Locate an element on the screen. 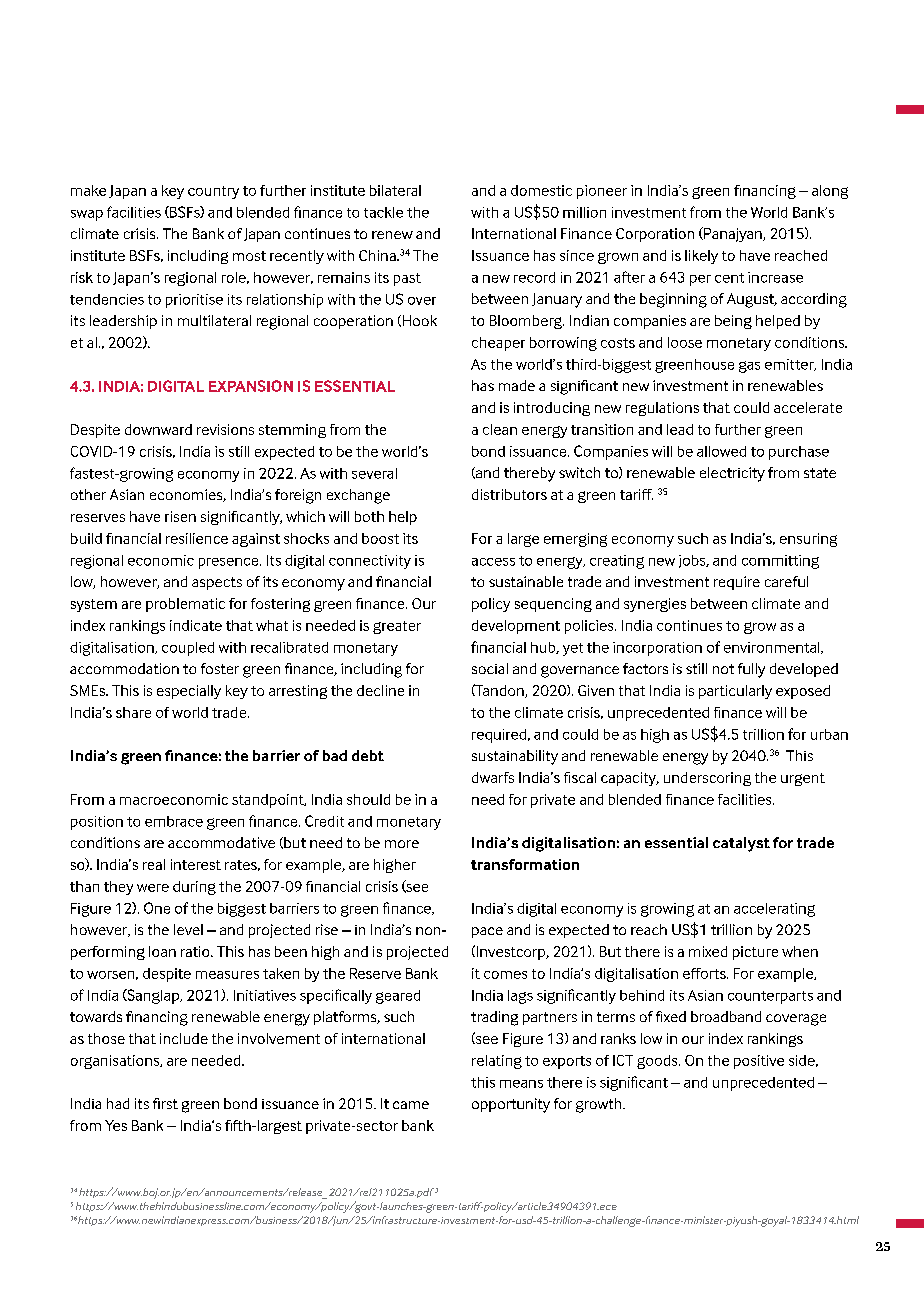 The height and width of the screenshot is (1308, 924). resilience is located at coordinates (197, 538).
